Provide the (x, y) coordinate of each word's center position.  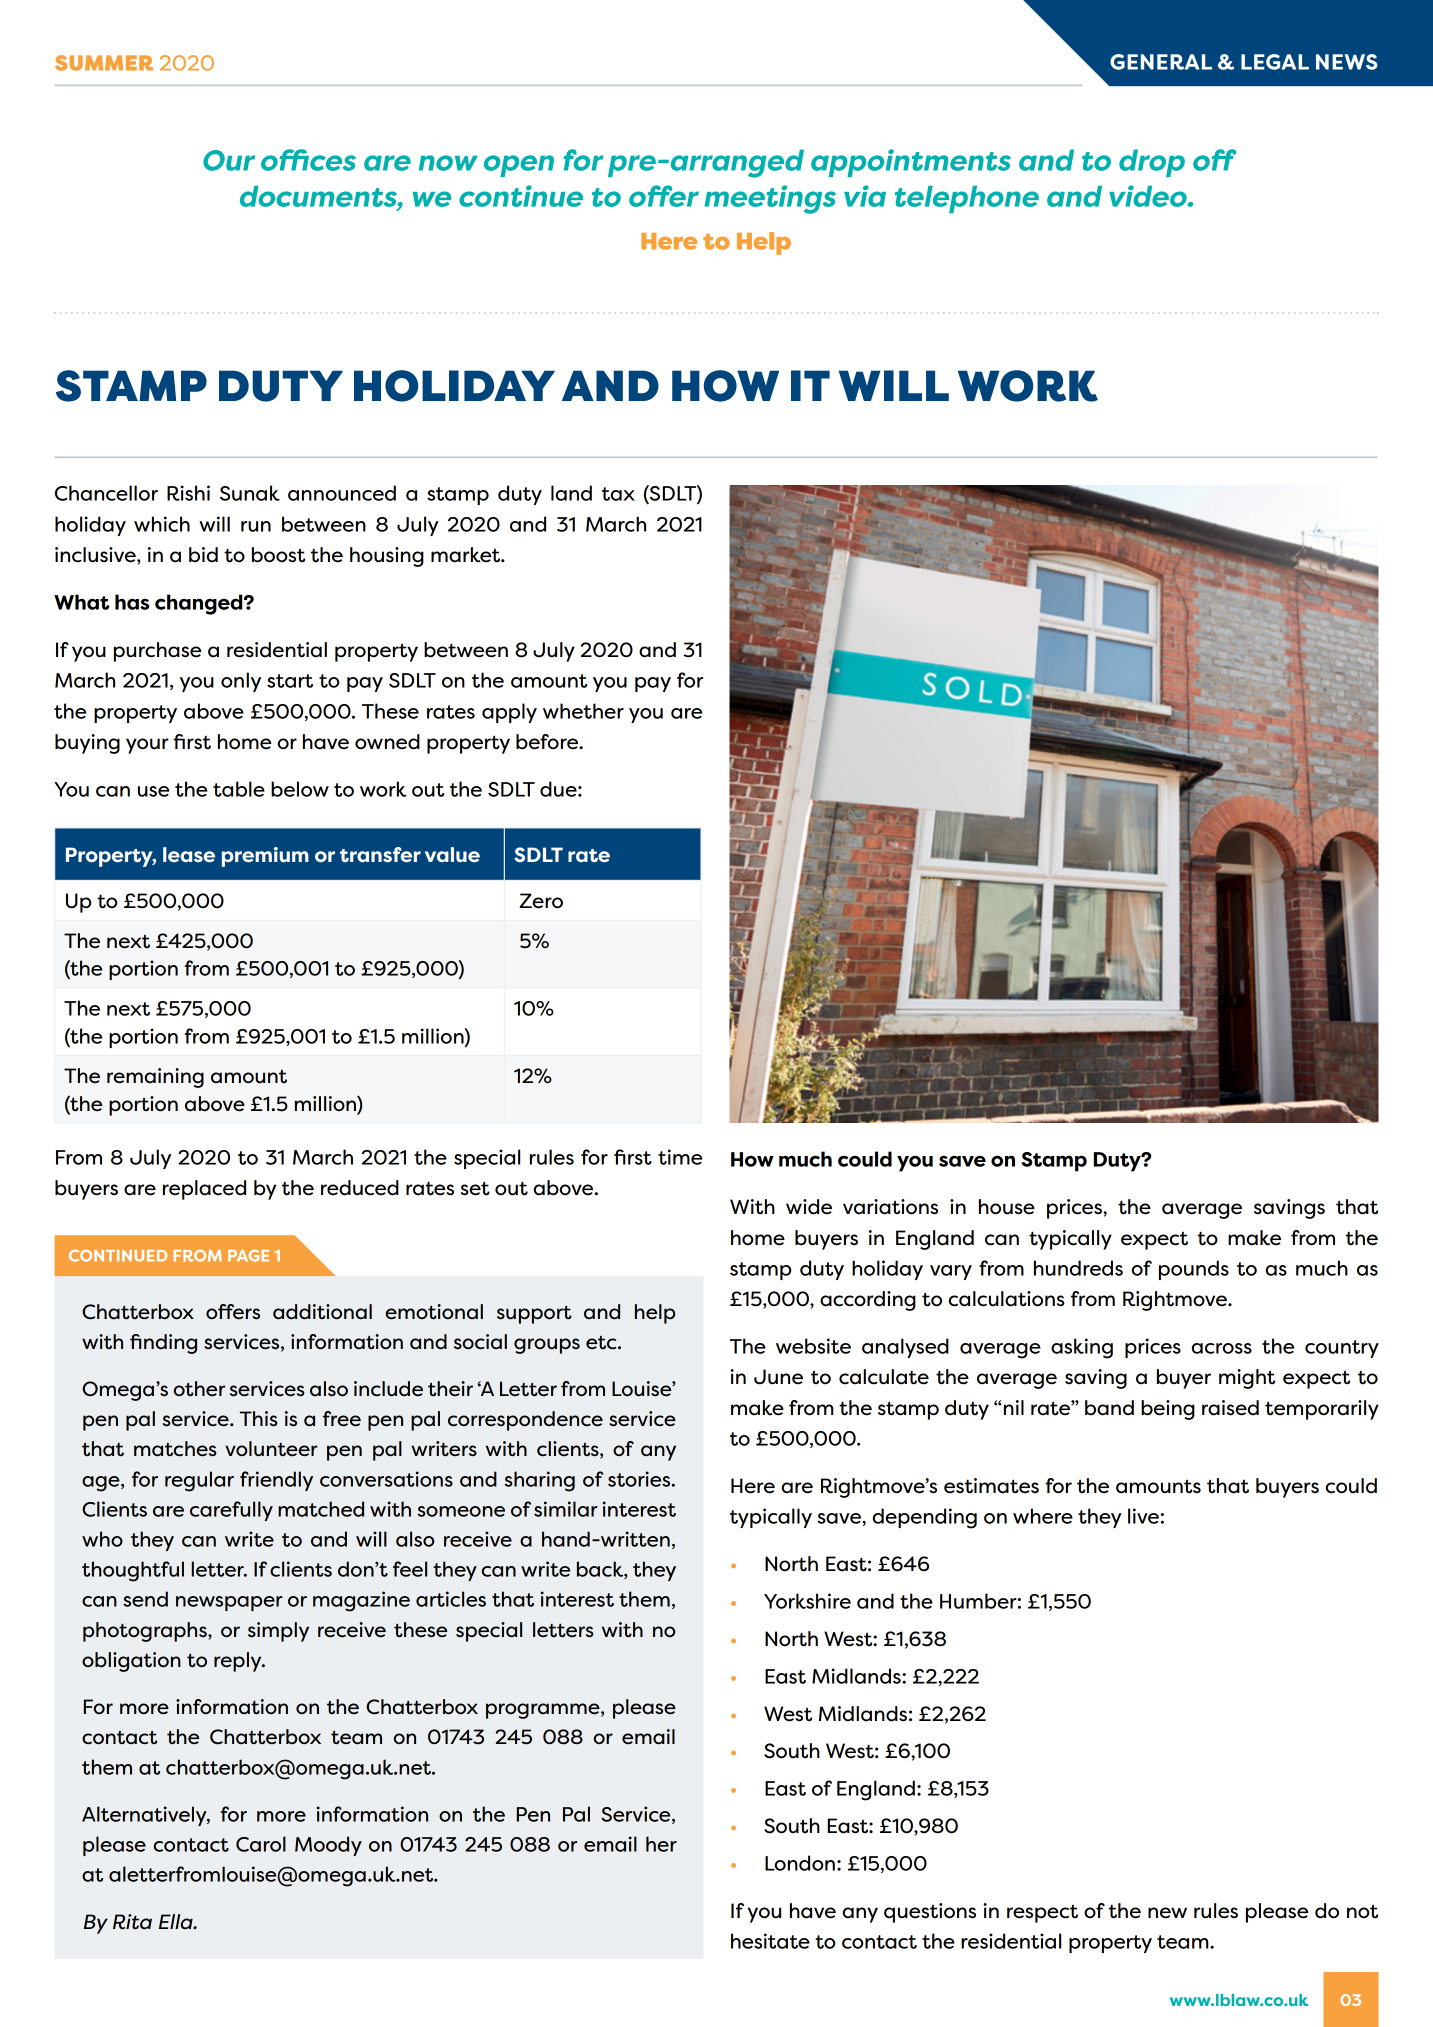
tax (618, 494)
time (680, 1157)
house (1007, 1207)
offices (308, 160)
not (1362, 1912)
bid (203, 555)
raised (1230, 1408)
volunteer (271, 1449)
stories (640, 1479)
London (800, 1863)
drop (1152, 163)
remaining (155, 1078)
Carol (261, 1844)
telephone (967, 200)
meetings (770, 199)
